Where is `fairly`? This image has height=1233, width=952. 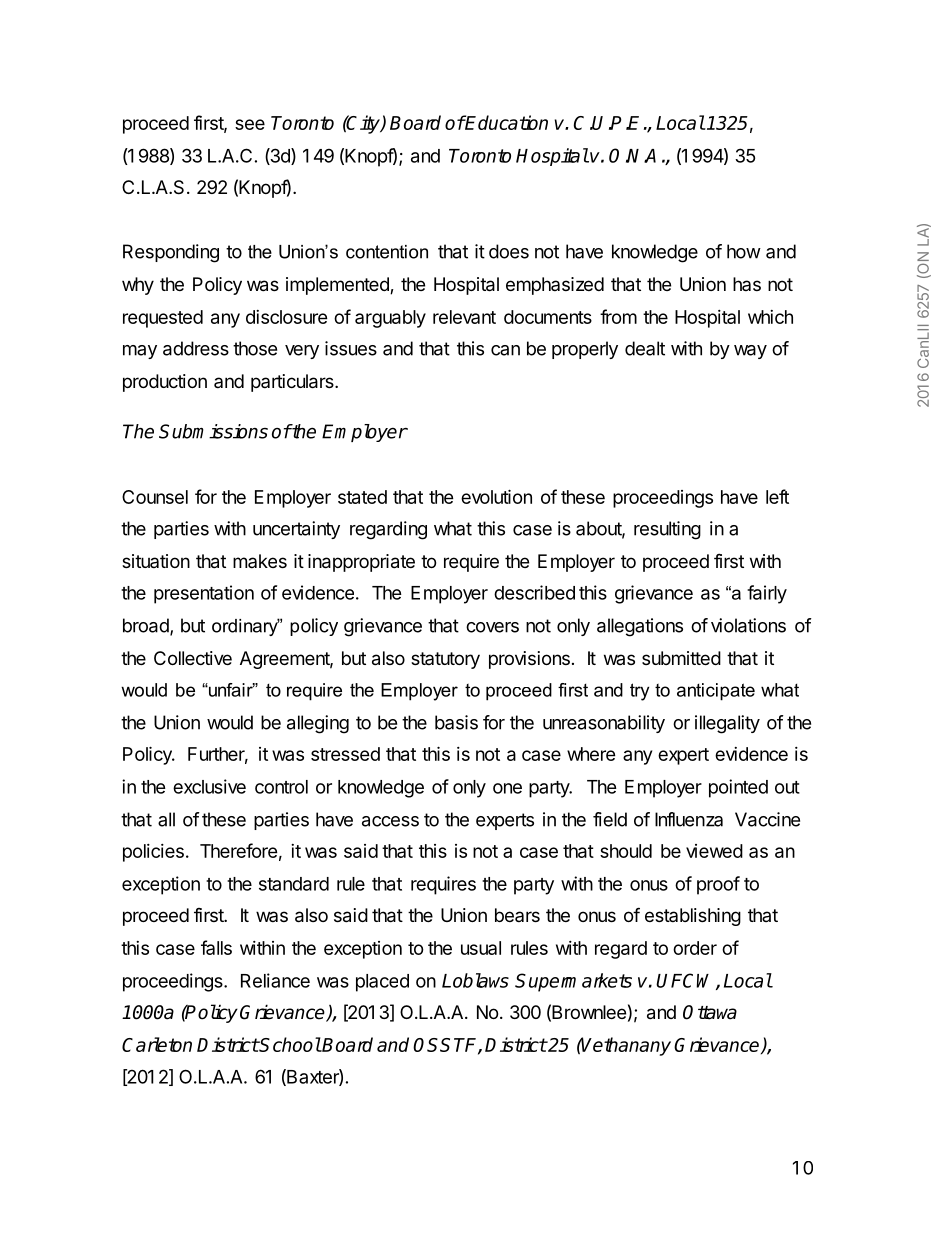 fairly is located at coordinates (767, 594).
